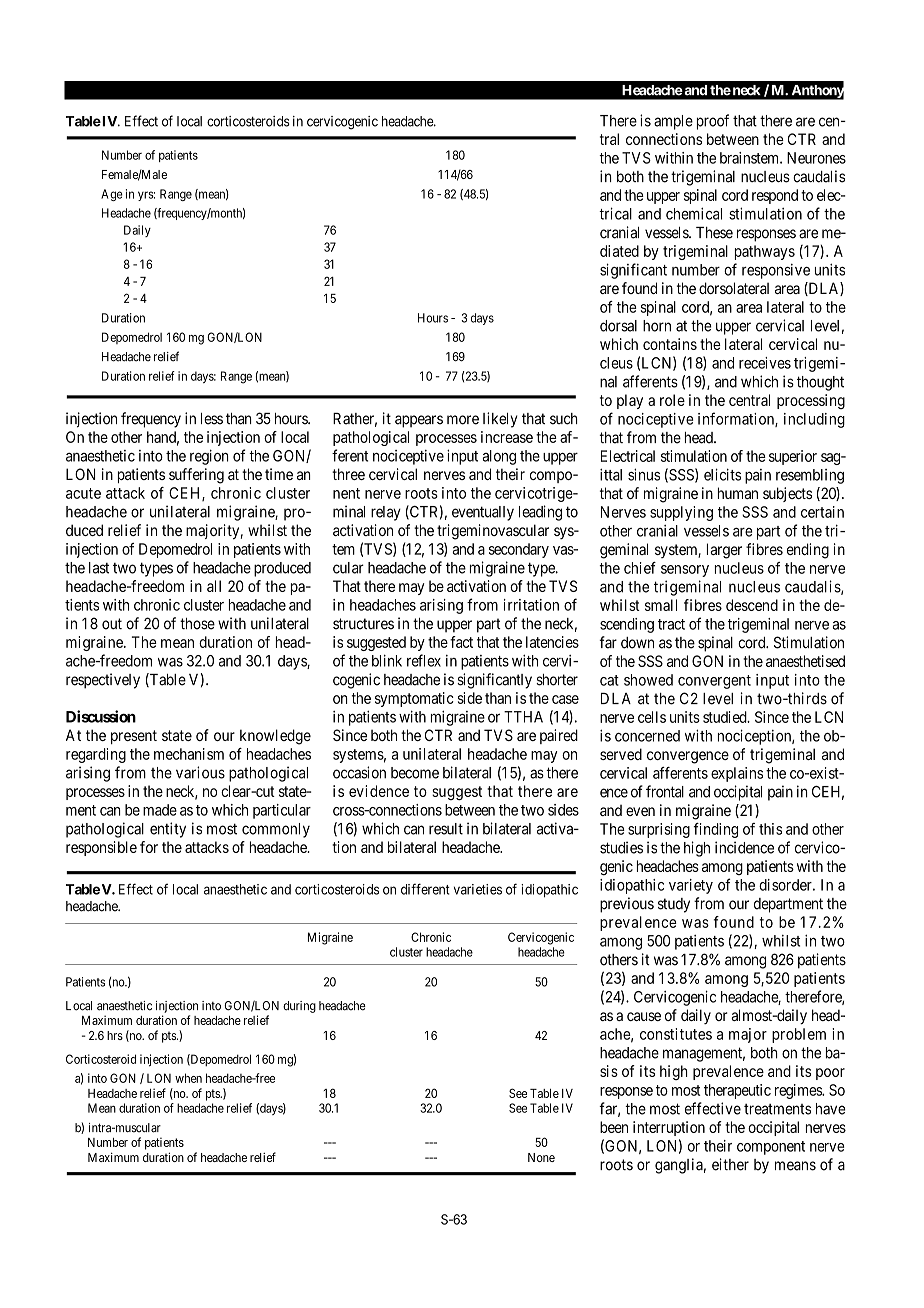 The image size is (924, 1308). Describe the element at coordinates (765, 363) in the page. I see `receives` at that location.
